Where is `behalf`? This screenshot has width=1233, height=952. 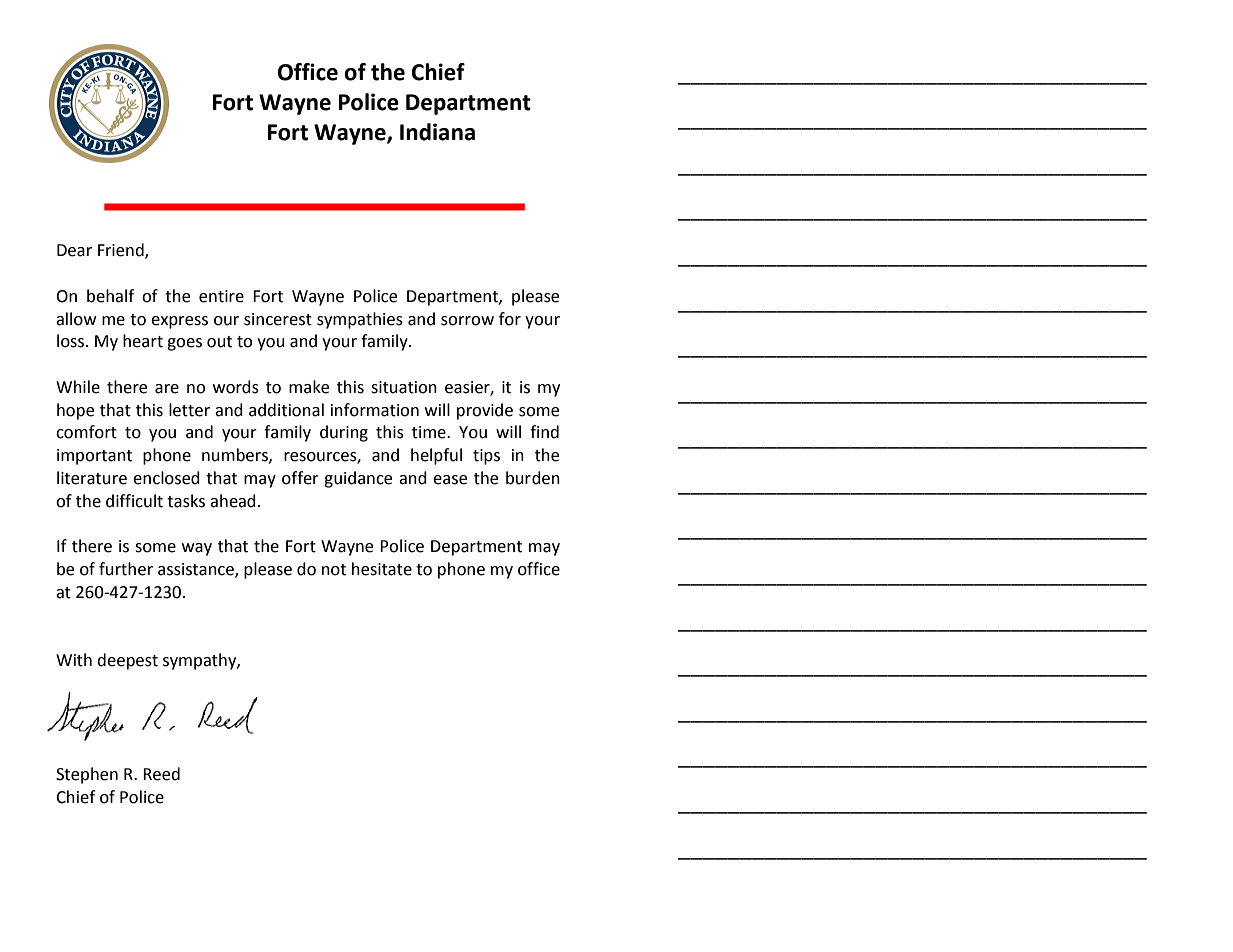 behalf is located at coordinates (110, 296).
